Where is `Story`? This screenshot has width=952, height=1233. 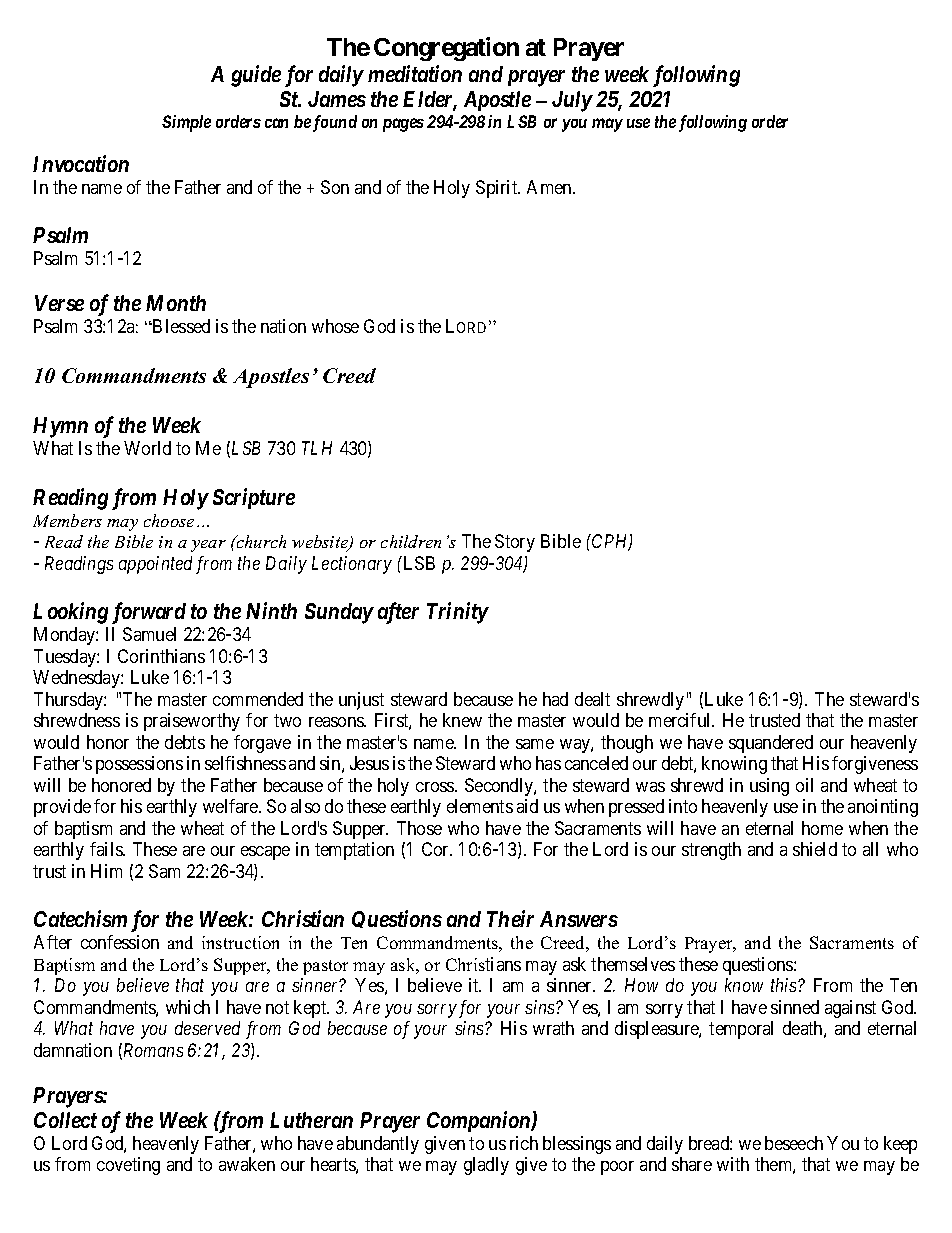 Story is located at coordinates (515, 543).
